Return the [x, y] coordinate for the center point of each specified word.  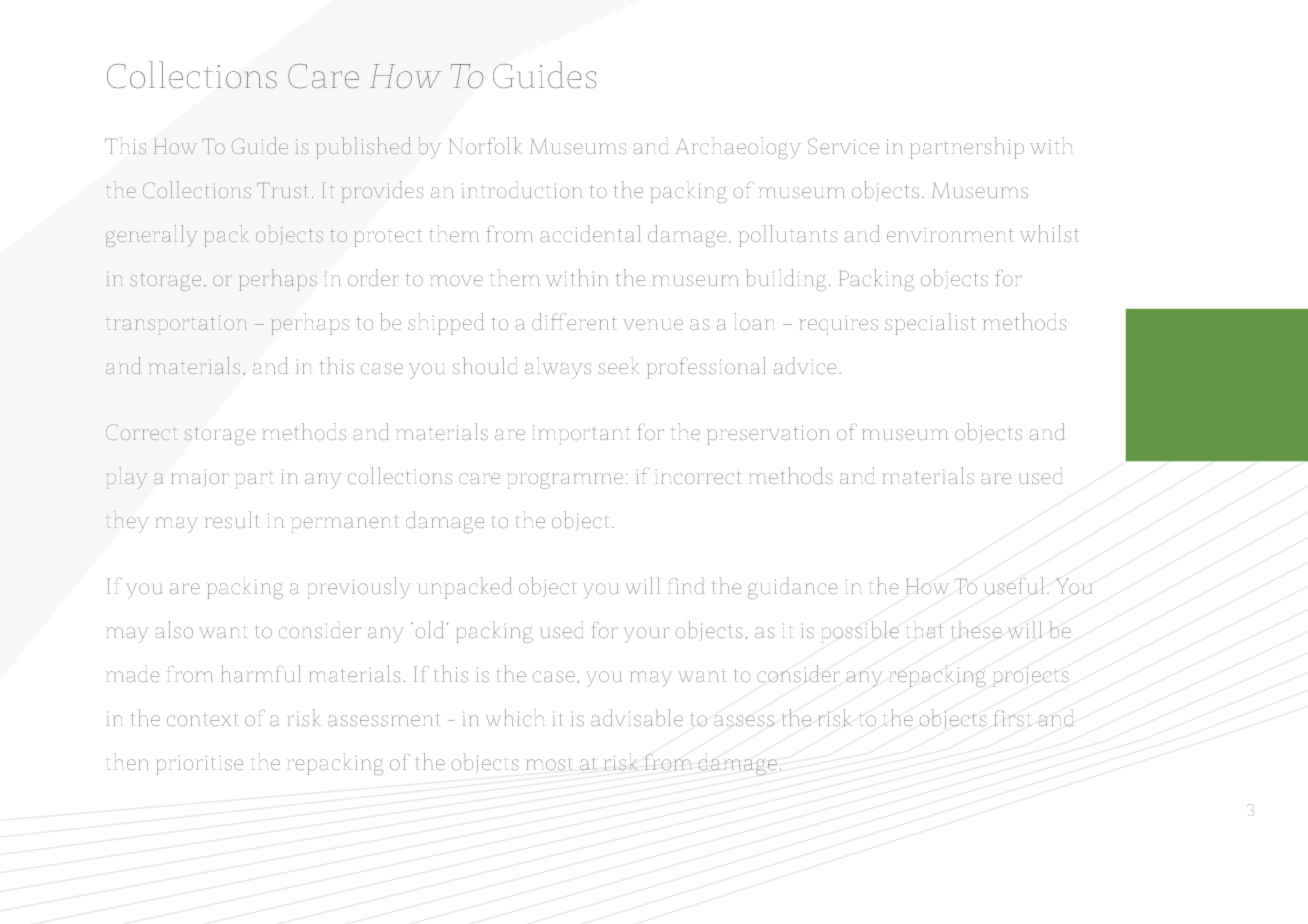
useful [1014, 586]
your [647, 635]
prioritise [200, 765]
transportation [176, 325]
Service [843, 146]
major [200, 478]
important [581, 435]
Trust [282, 190]
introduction [522, 189]
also [174, 629]
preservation [768, 435]
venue [653, 324]
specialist [929, 324]
